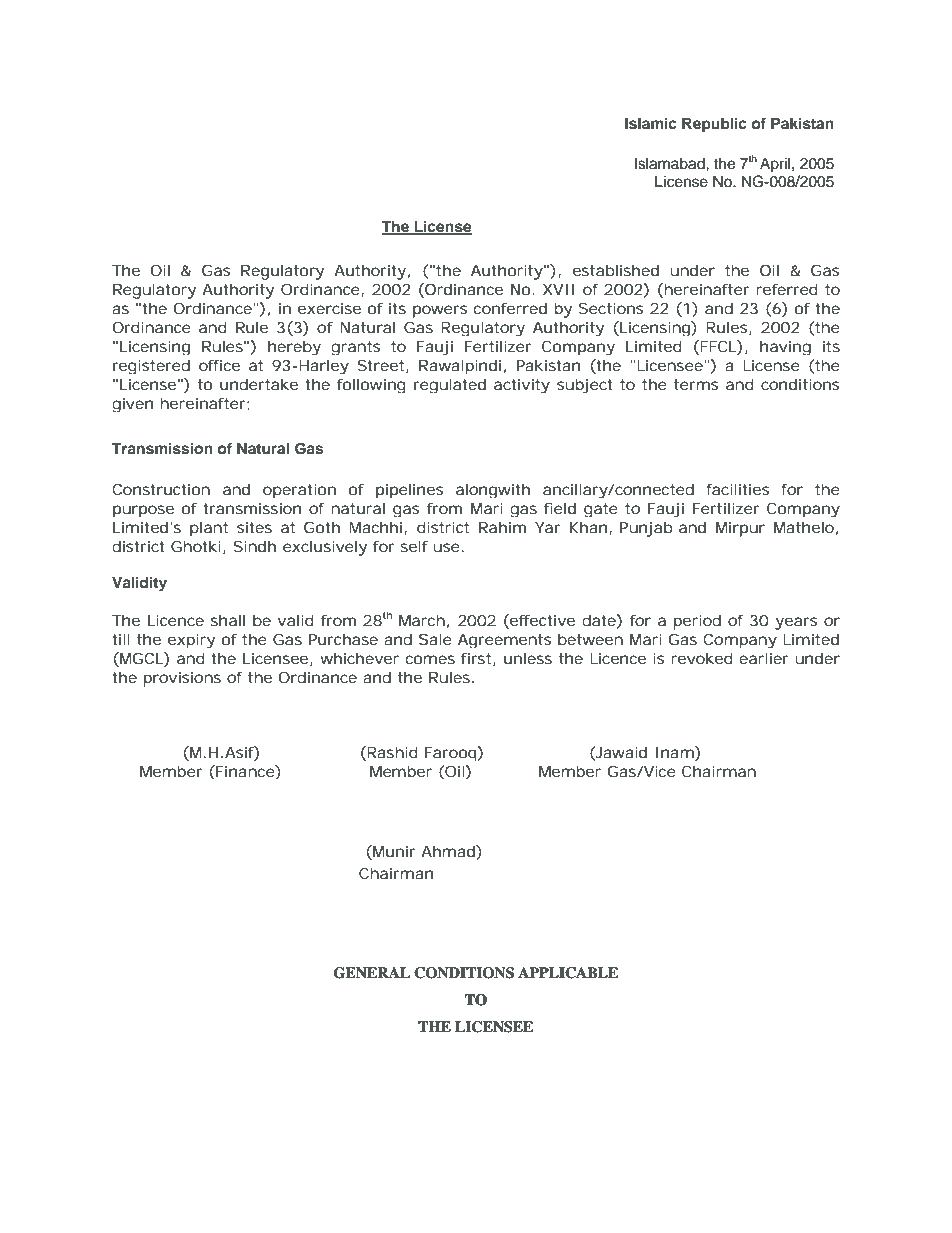 This screenshot has width=952, height=1233. Describe the element at coordinates (372, 973) in the screenshot. I see `GENERAL` at that location.
